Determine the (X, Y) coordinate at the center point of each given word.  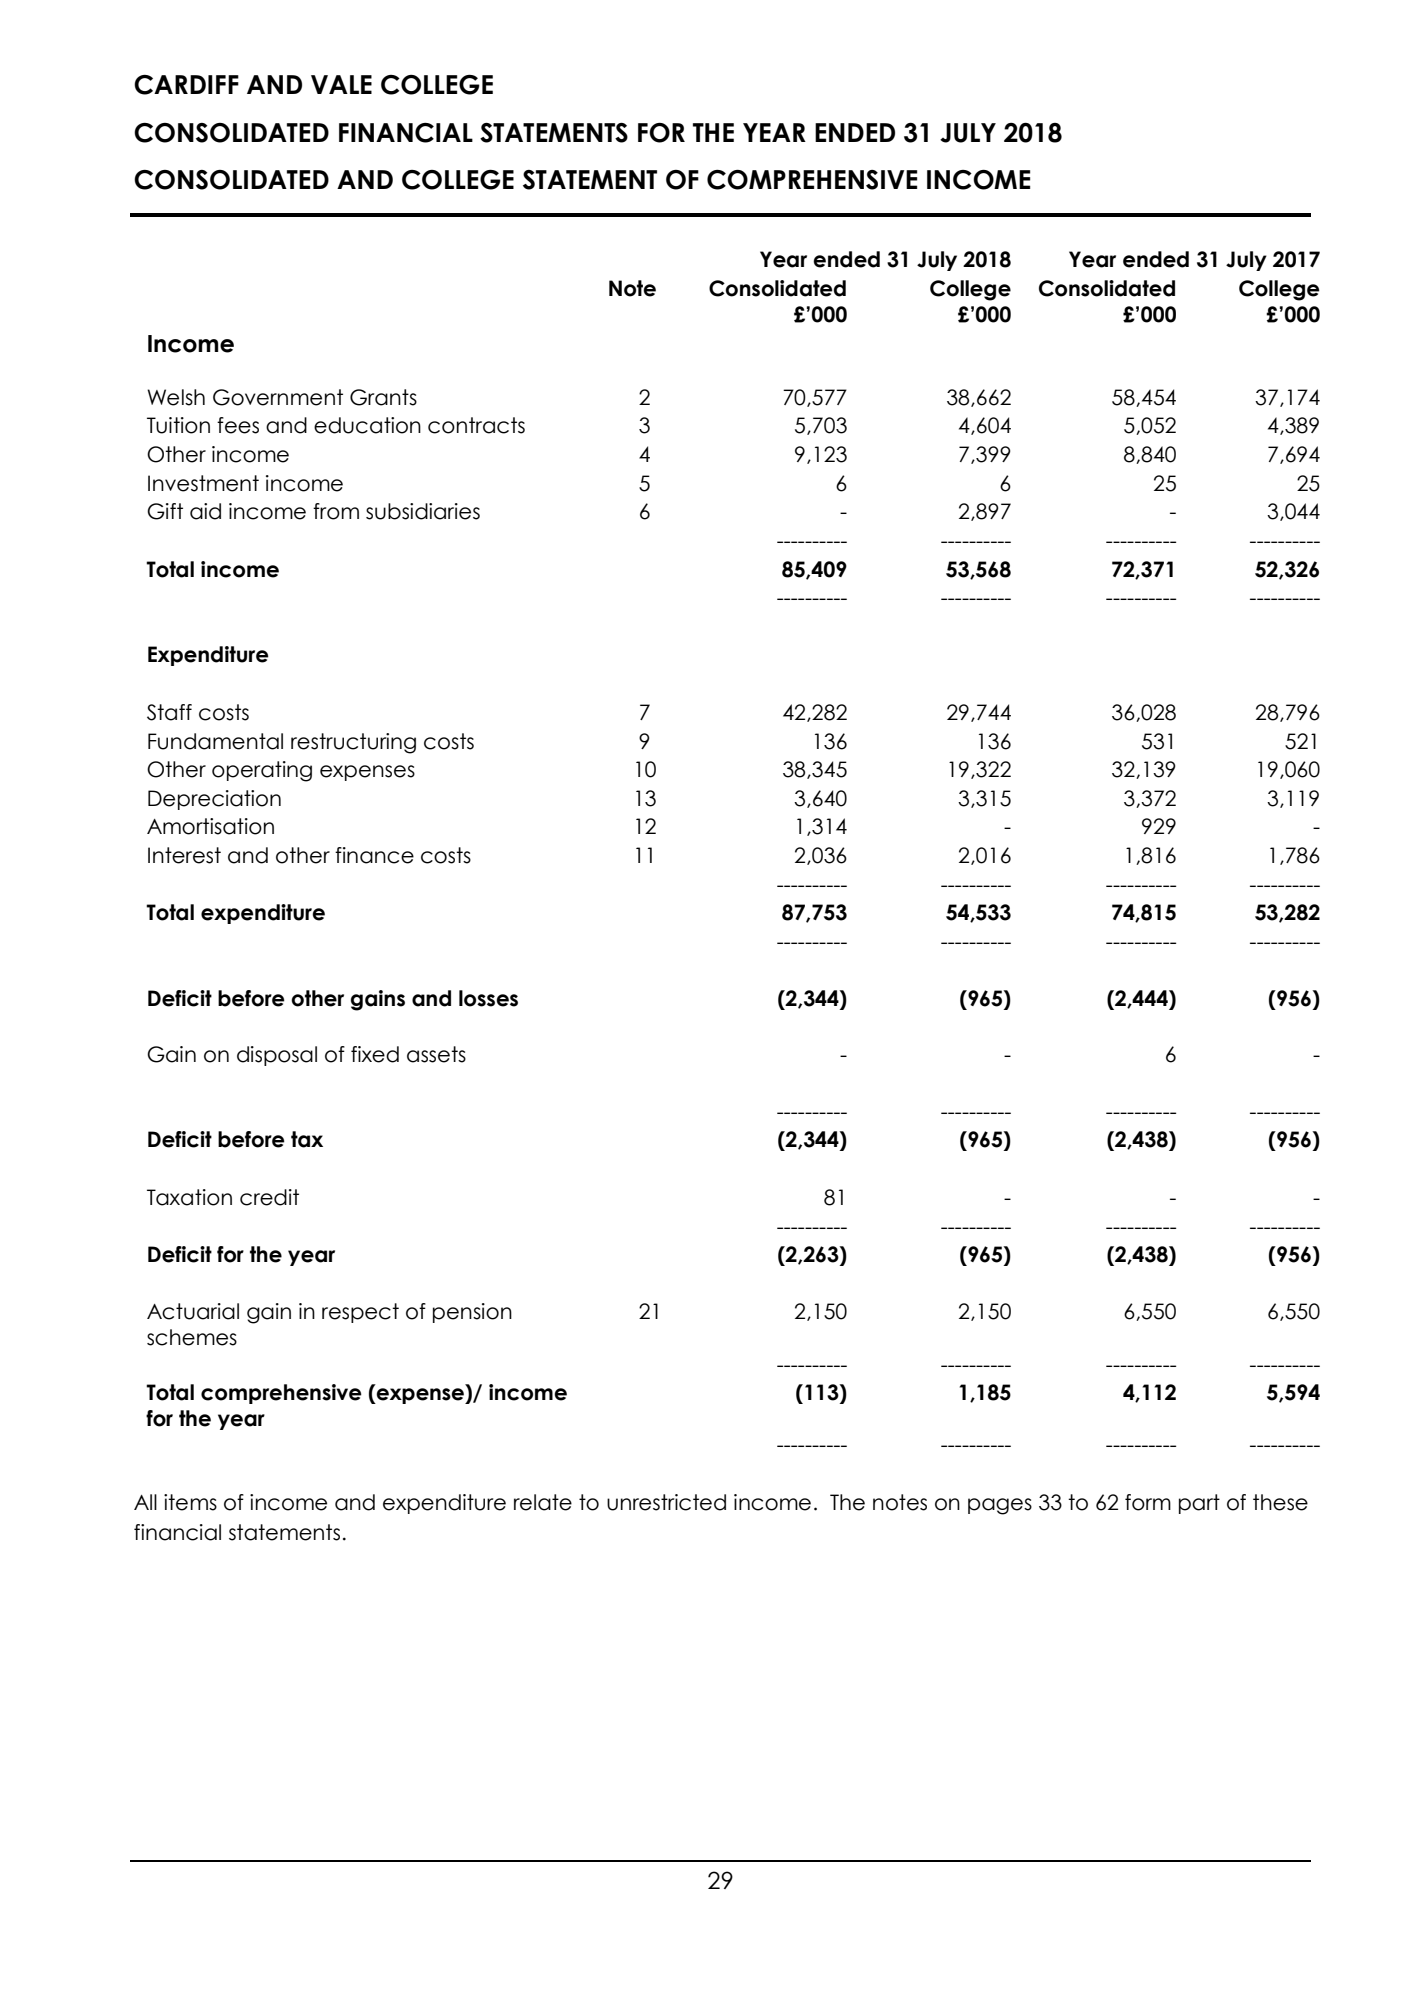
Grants (383, 397)
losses (488, 998)
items (190, 1502)
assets (436, 1054)
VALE (341, 84)
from (336, 511)
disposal (277, 1056)
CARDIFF (186, 85)
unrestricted (666, 1502)
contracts (476, 425)
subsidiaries (423, 511)
